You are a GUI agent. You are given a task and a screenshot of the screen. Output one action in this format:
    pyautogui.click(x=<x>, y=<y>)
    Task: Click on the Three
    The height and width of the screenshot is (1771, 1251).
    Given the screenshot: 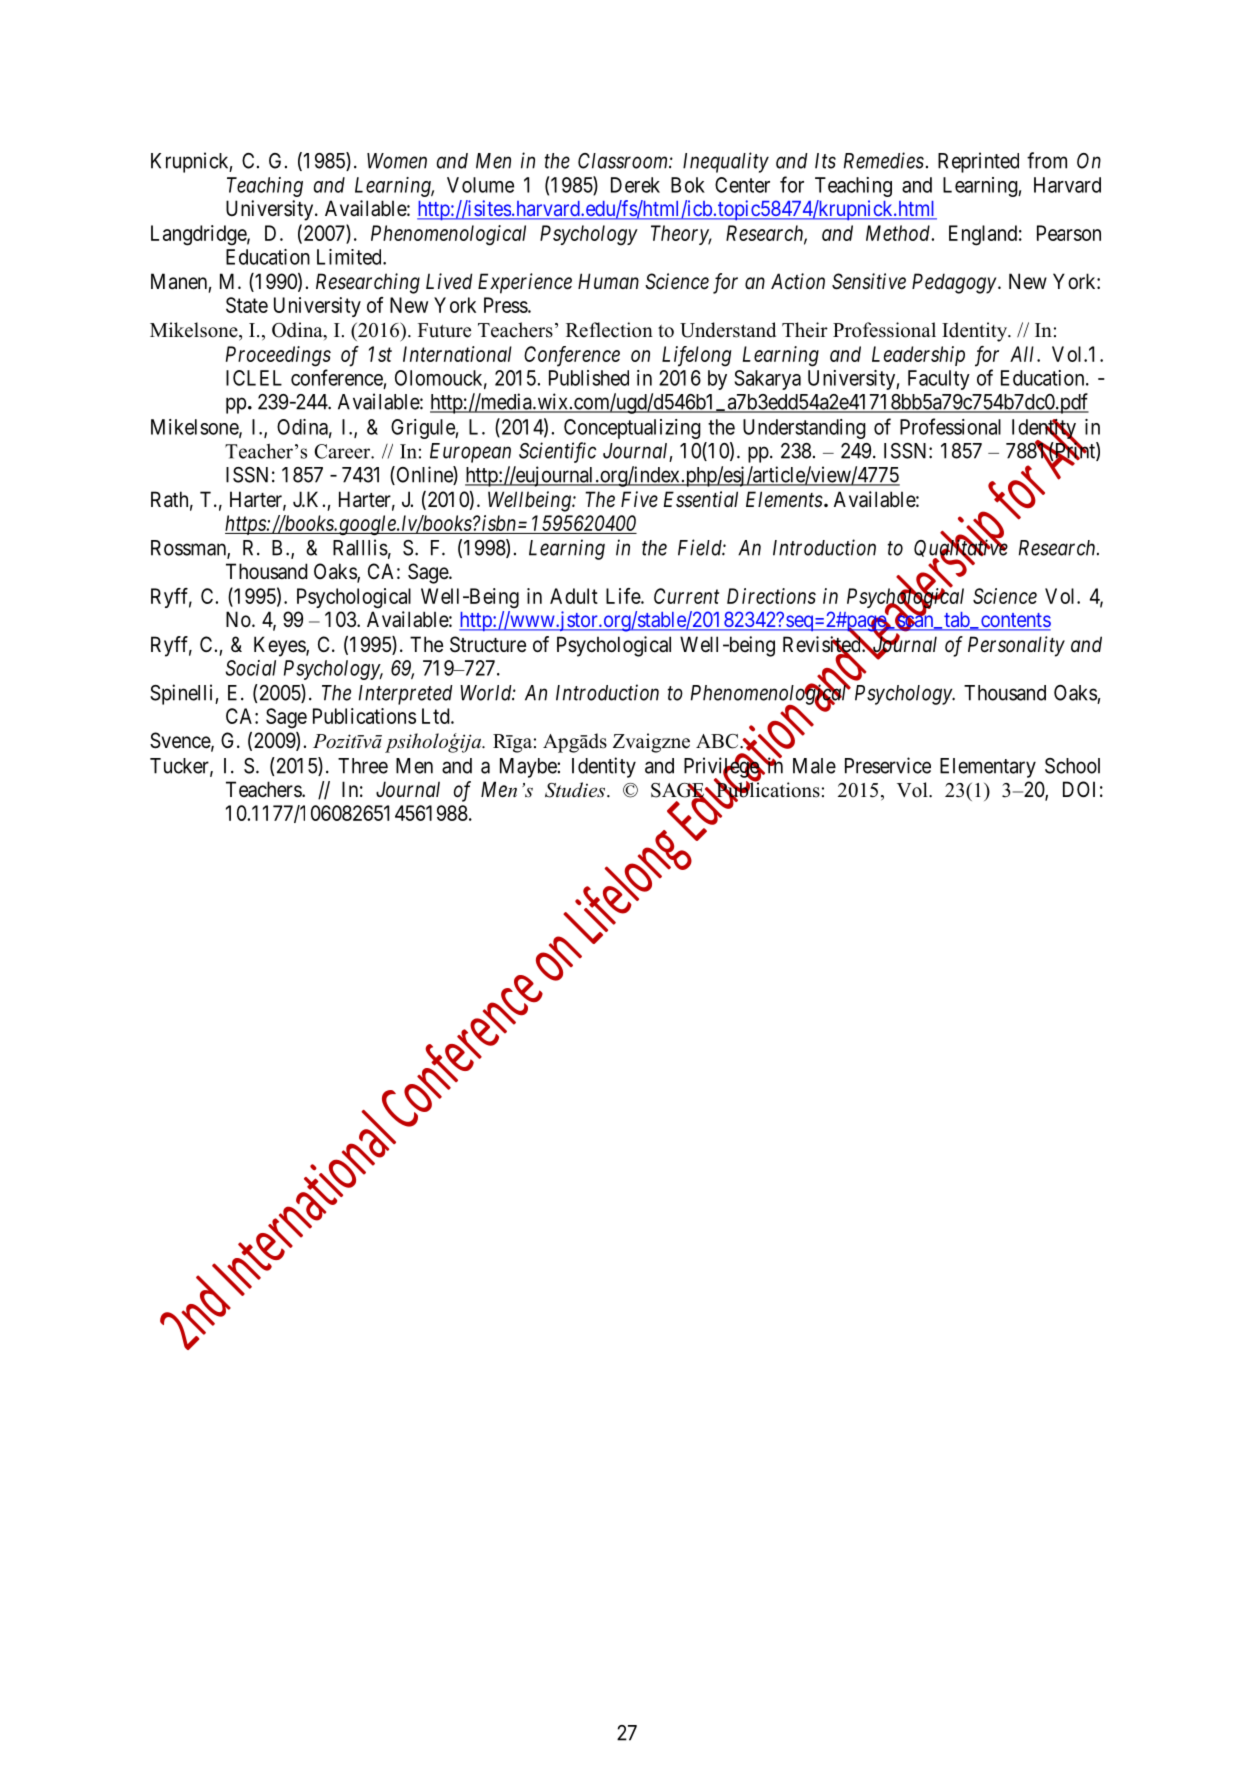 What is the action you would take?
    pyautogui.click(x=363, y=766)
